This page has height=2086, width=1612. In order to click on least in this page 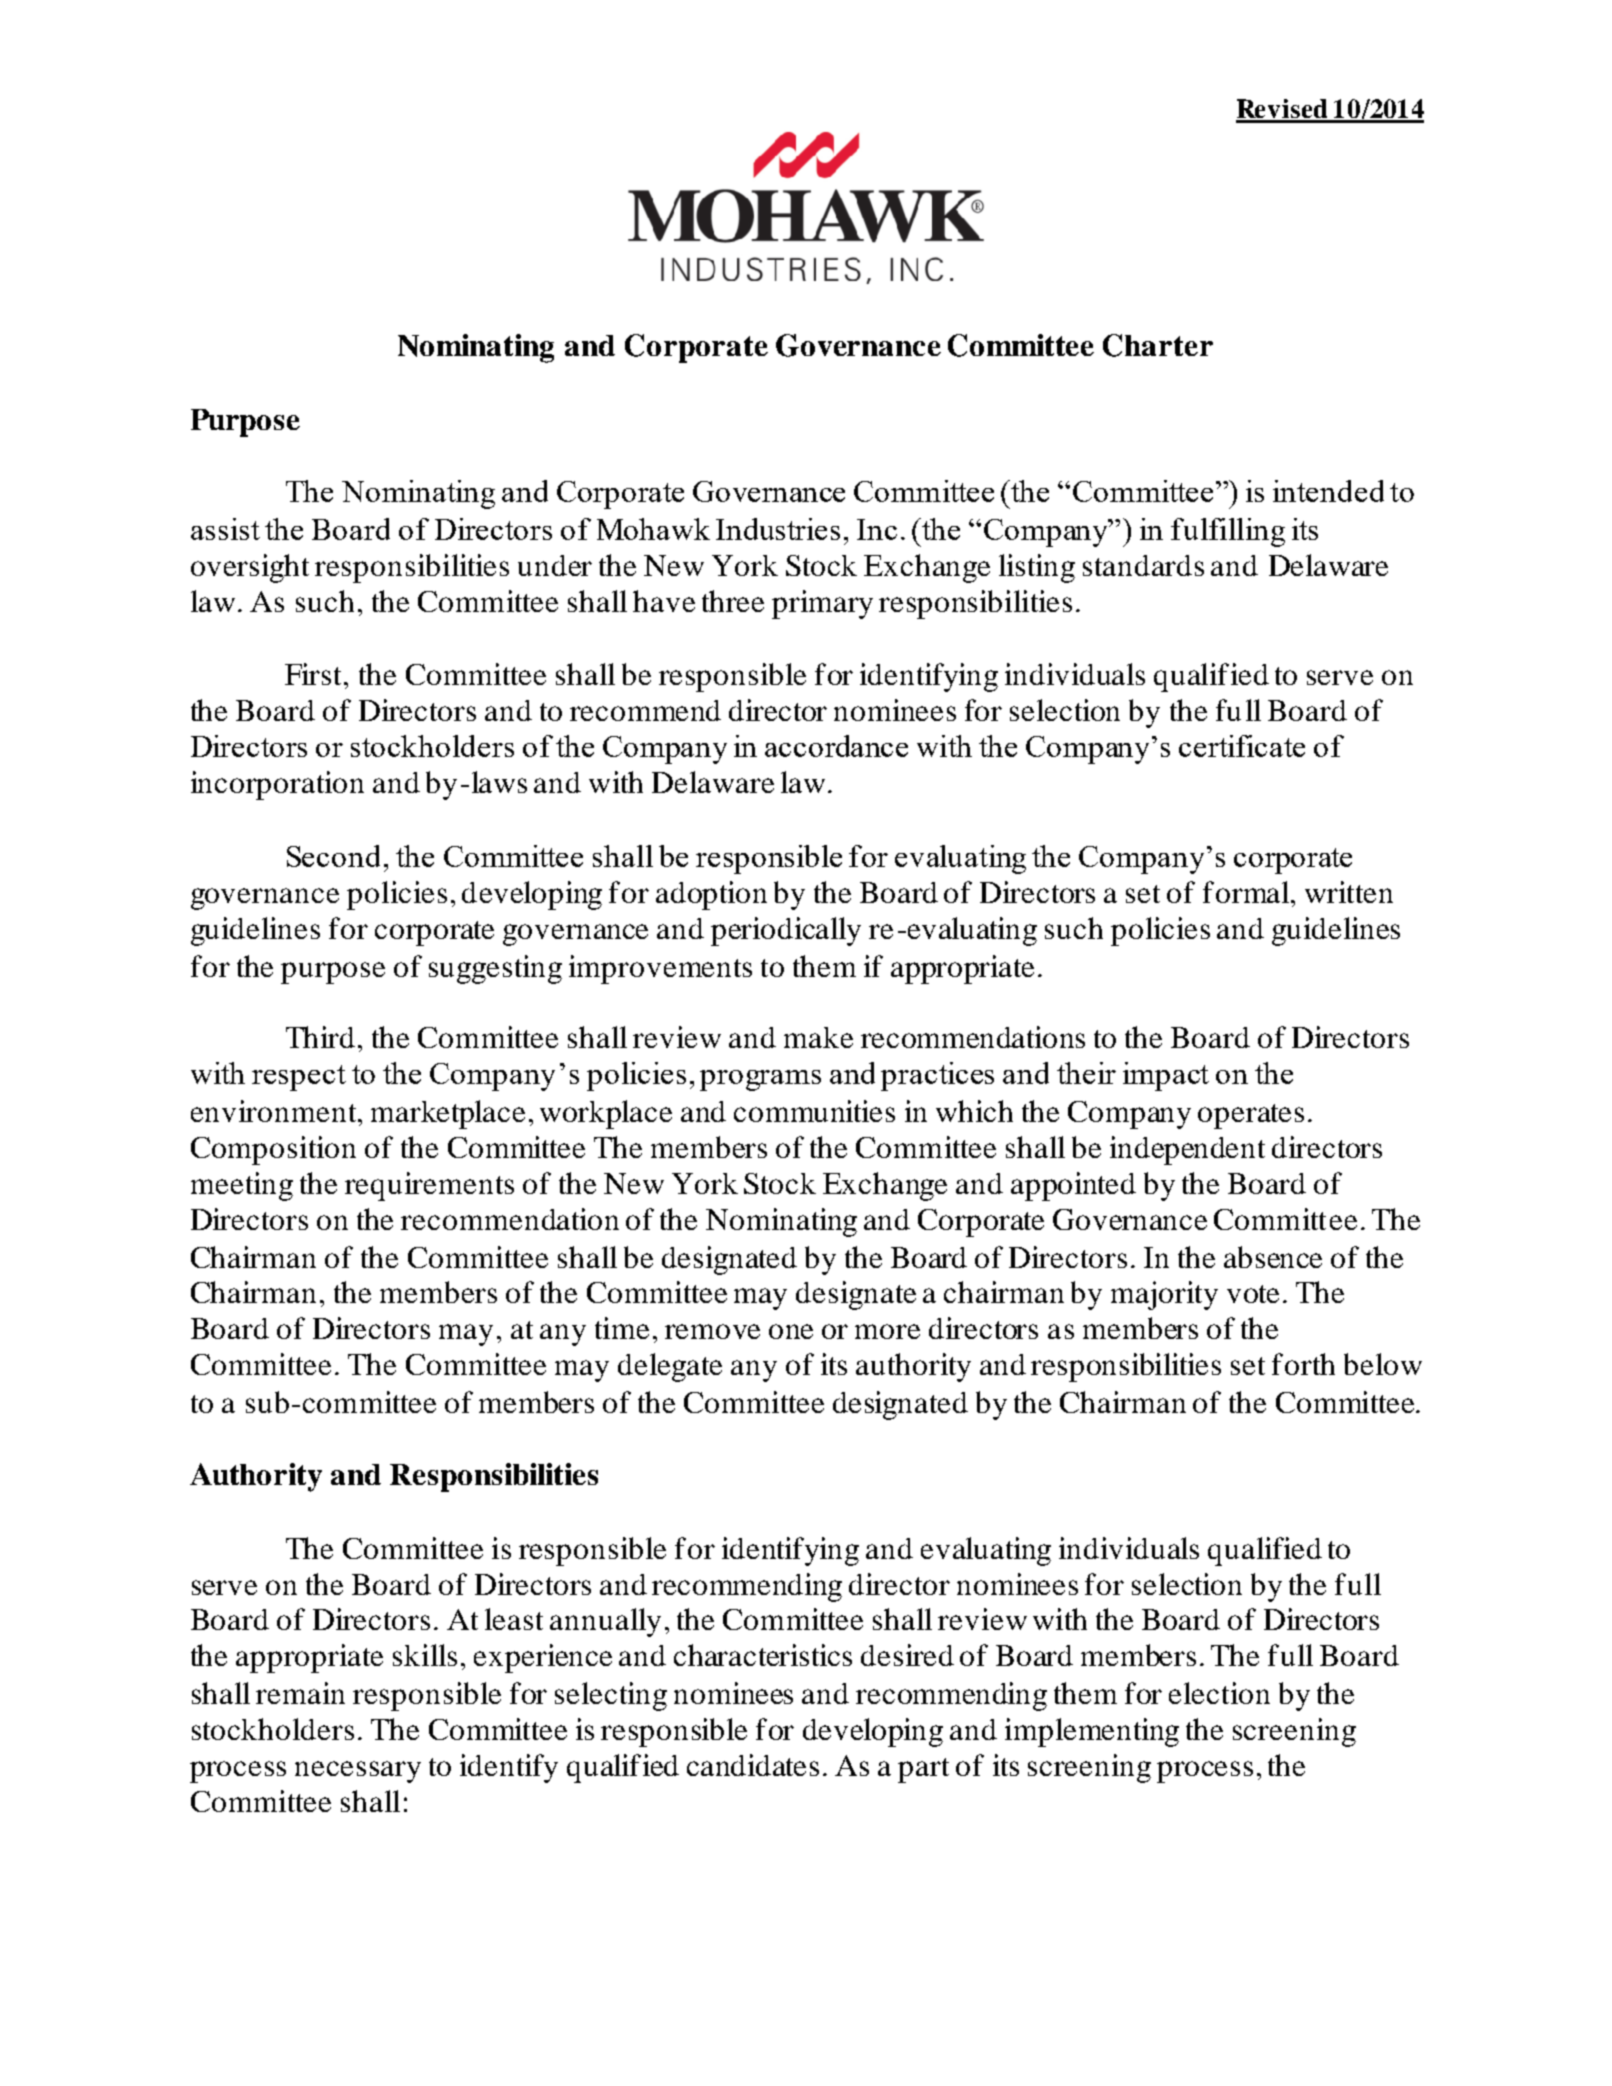, I will do `click(514, 1619)`.
